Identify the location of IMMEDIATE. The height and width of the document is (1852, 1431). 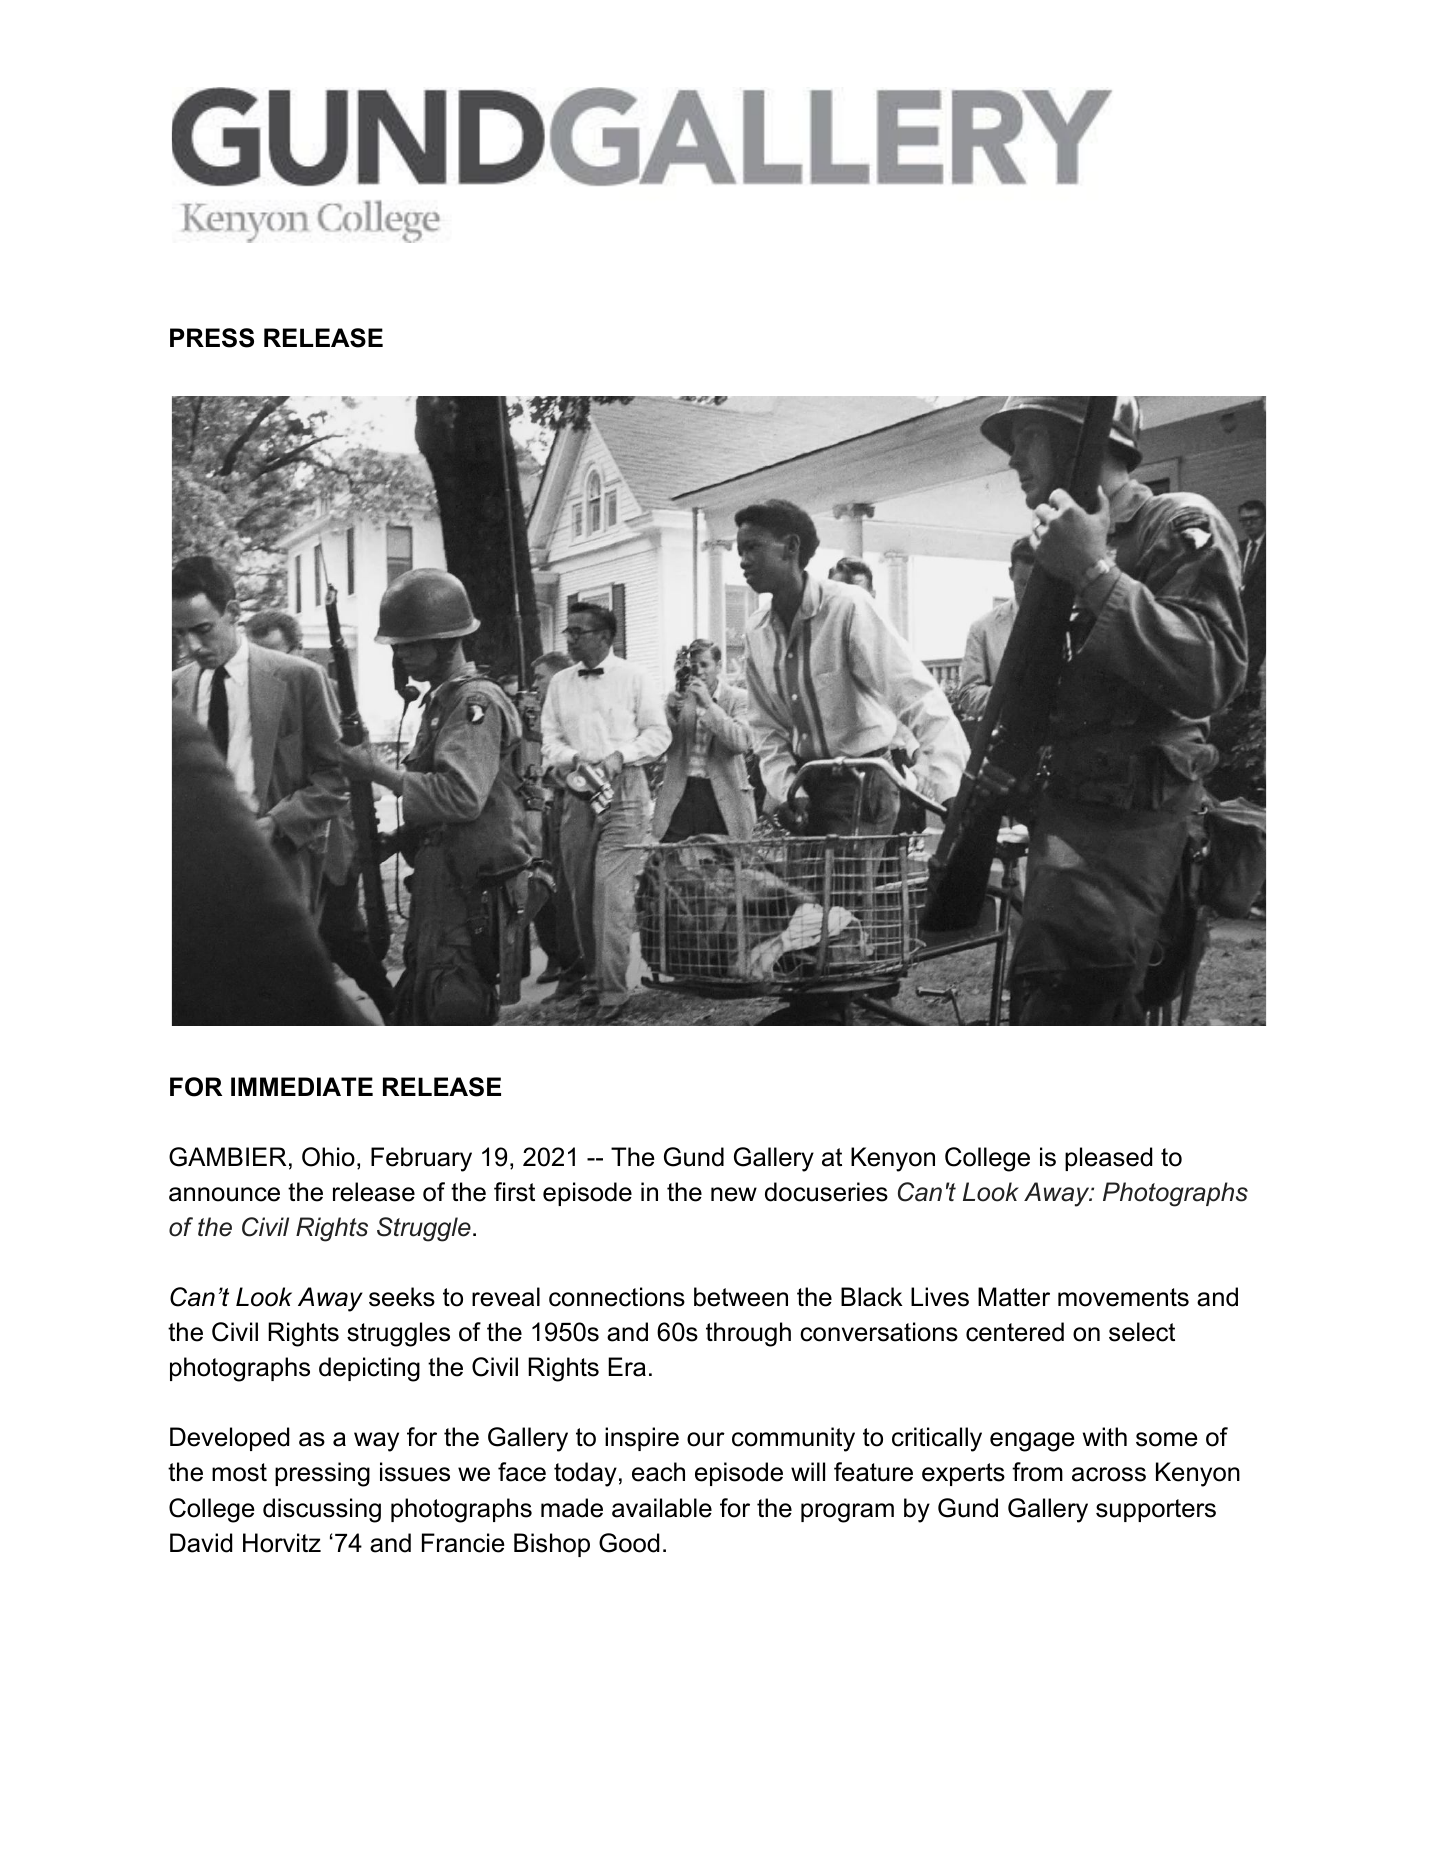
(302, 1086).
